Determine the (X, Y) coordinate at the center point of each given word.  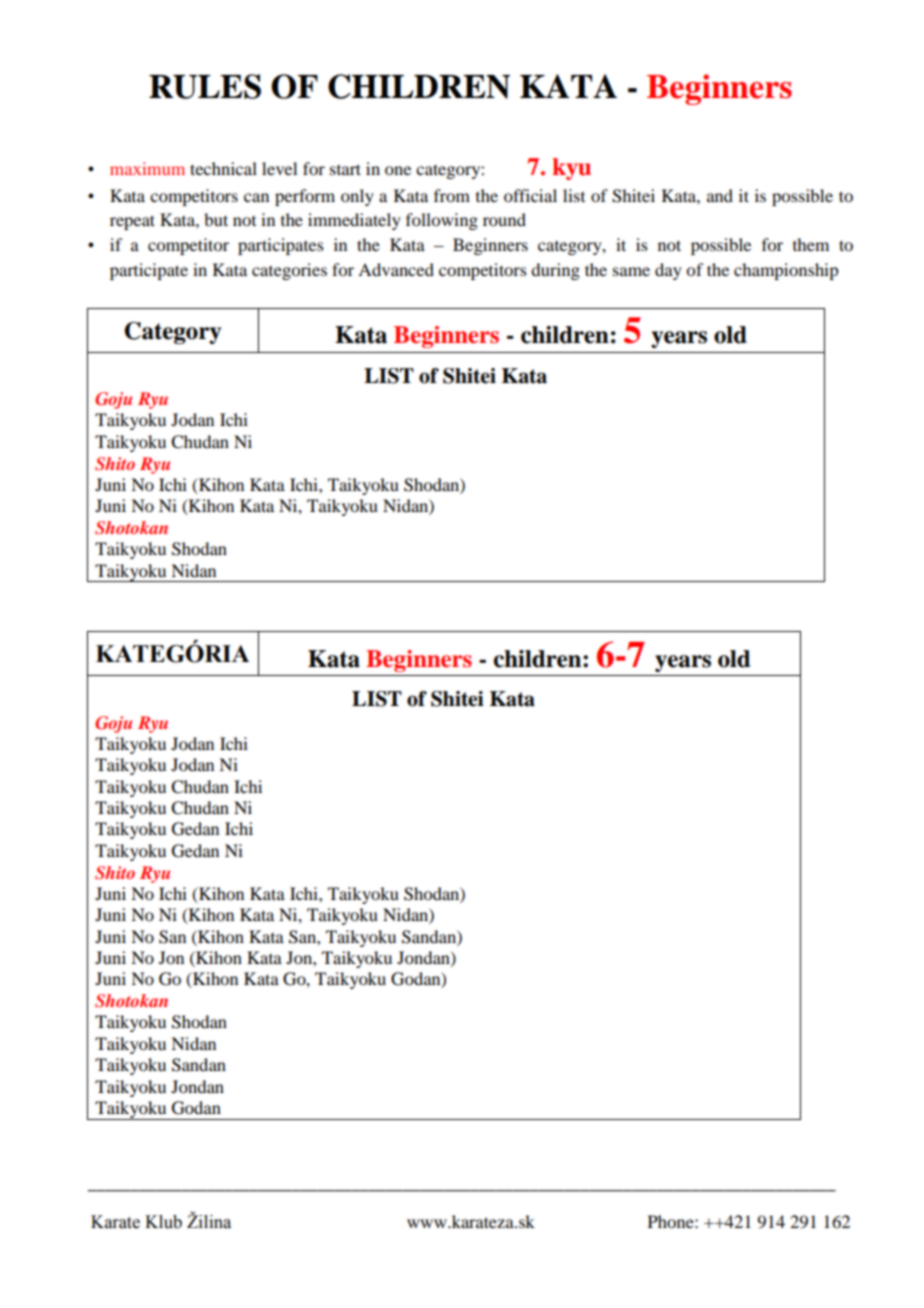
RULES (205, 86)
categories (289, 271)
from (452, 195)
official (530, 195)
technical (223, 168)
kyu (571, 169)
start (345, 169)
